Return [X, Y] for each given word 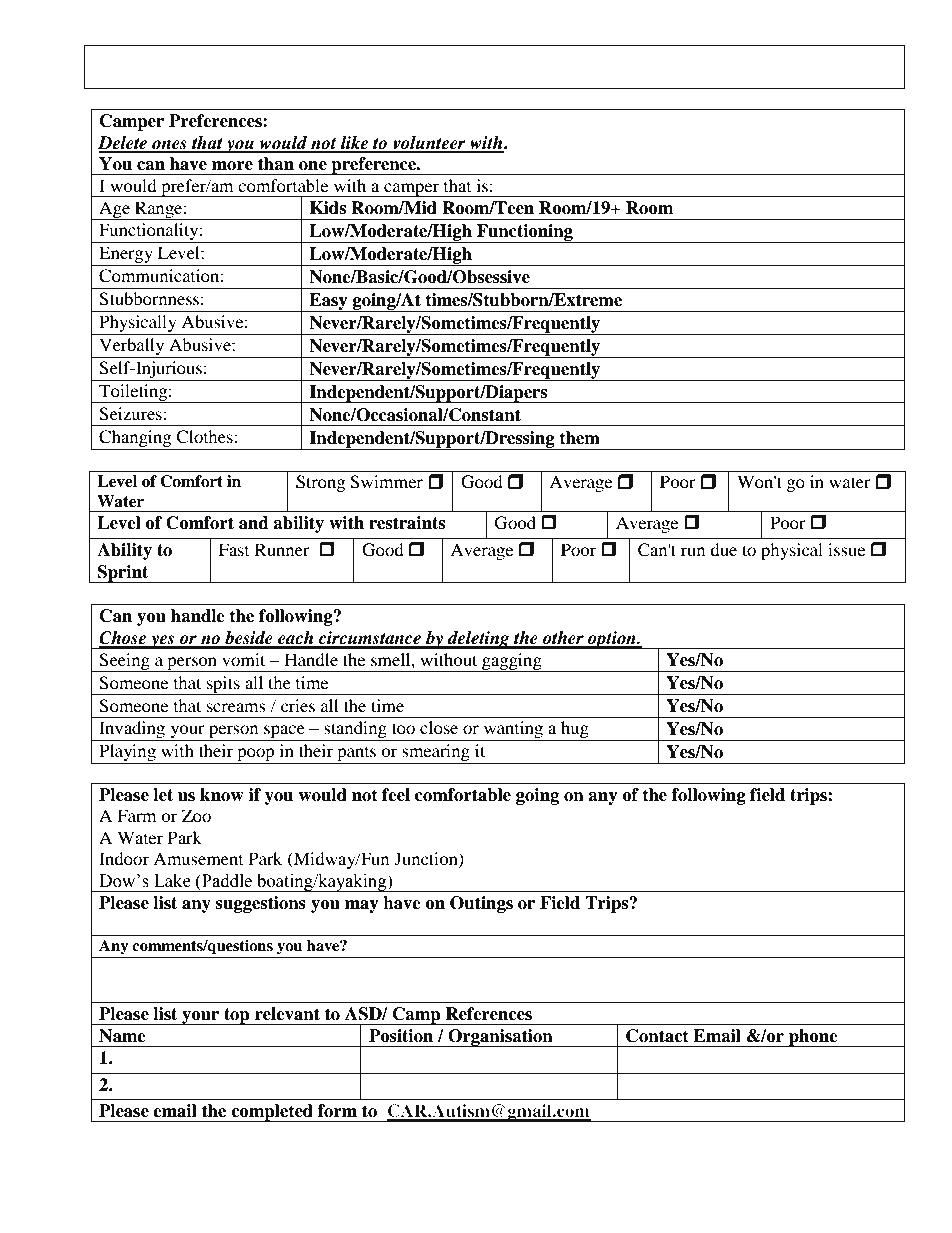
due [723, 549]
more [232, 166]
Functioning [525, 233]
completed [272, 1113]
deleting [479, 640]
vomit [243, 659]
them [579, 438]
